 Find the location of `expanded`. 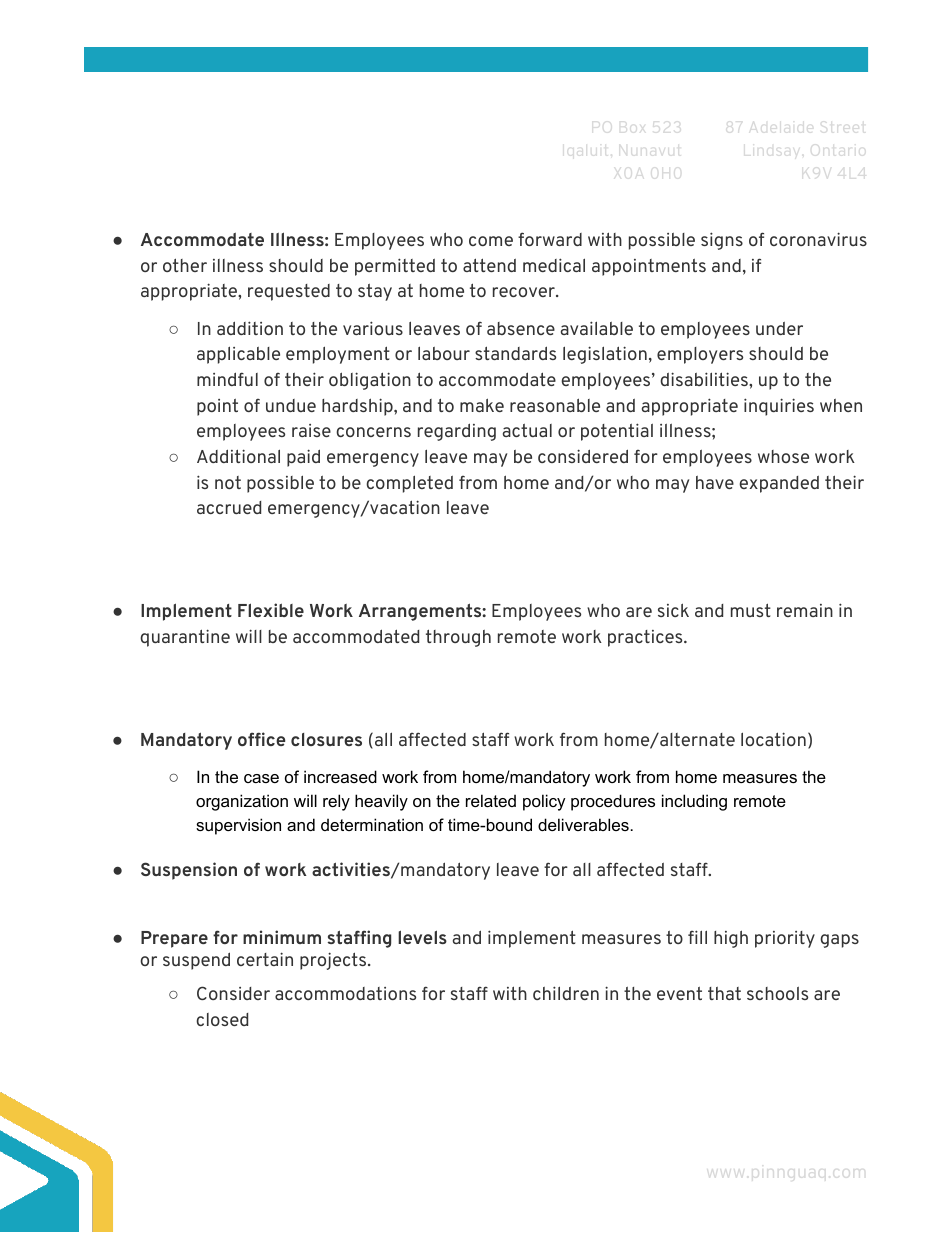

expanded is located at coordinates (779, 484).
